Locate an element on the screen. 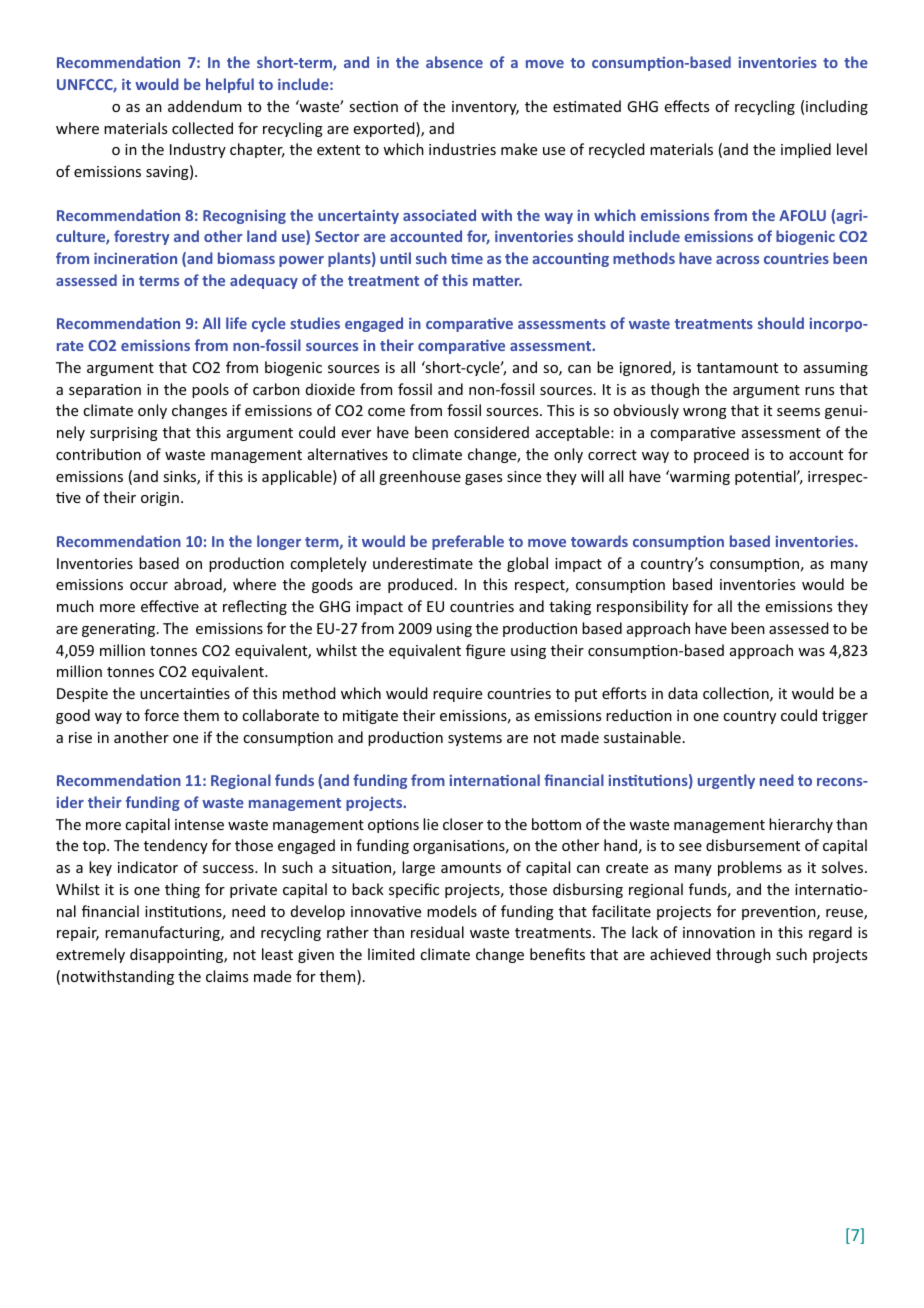 The image size is (924, 1308). effects is located at coordinates (687, 106).
